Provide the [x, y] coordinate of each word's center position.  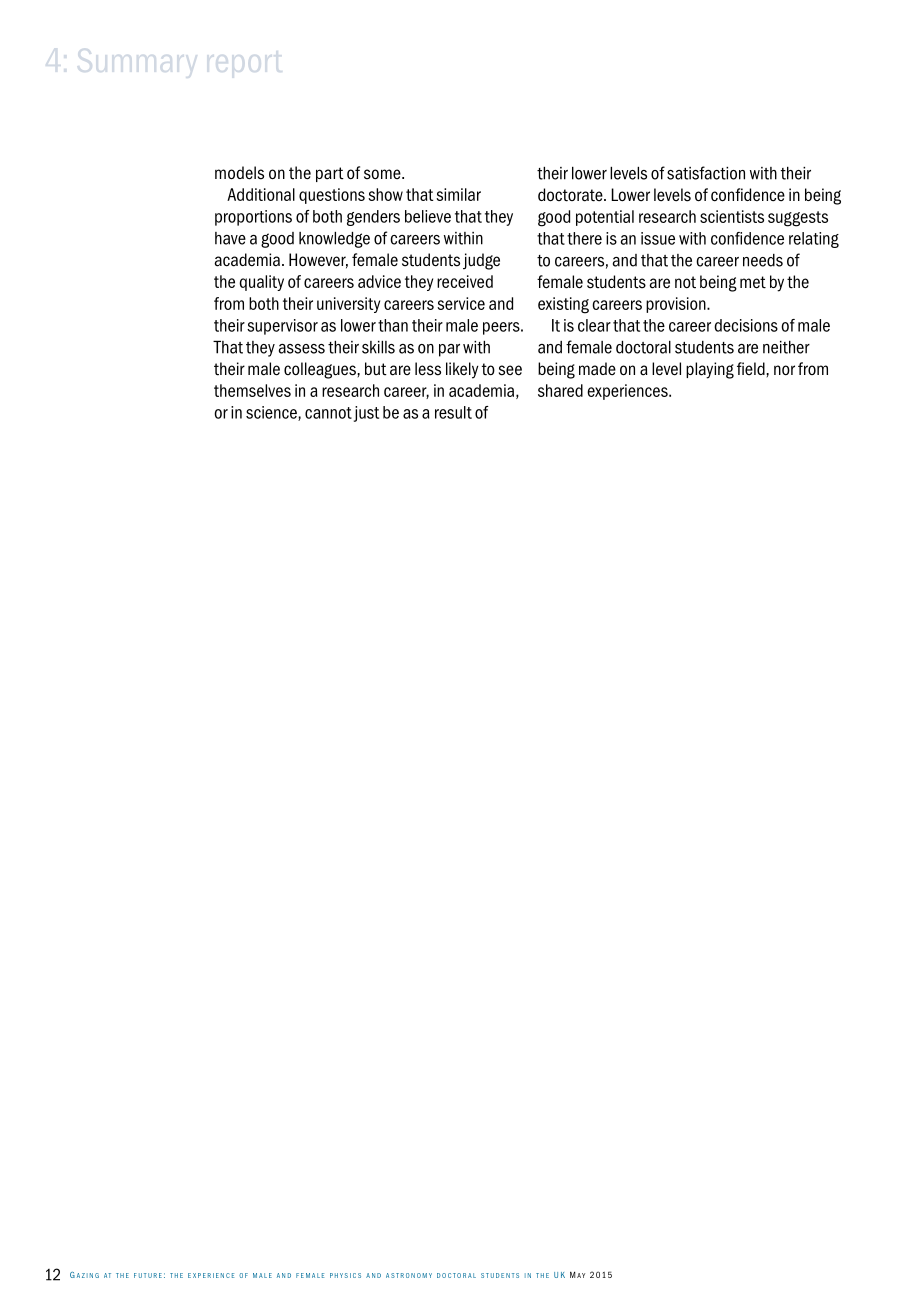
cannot [328, 413]
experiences [628, 392]
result [453, 412]
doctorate [571, 195]
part [330, 174]
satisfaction [706, 173]
